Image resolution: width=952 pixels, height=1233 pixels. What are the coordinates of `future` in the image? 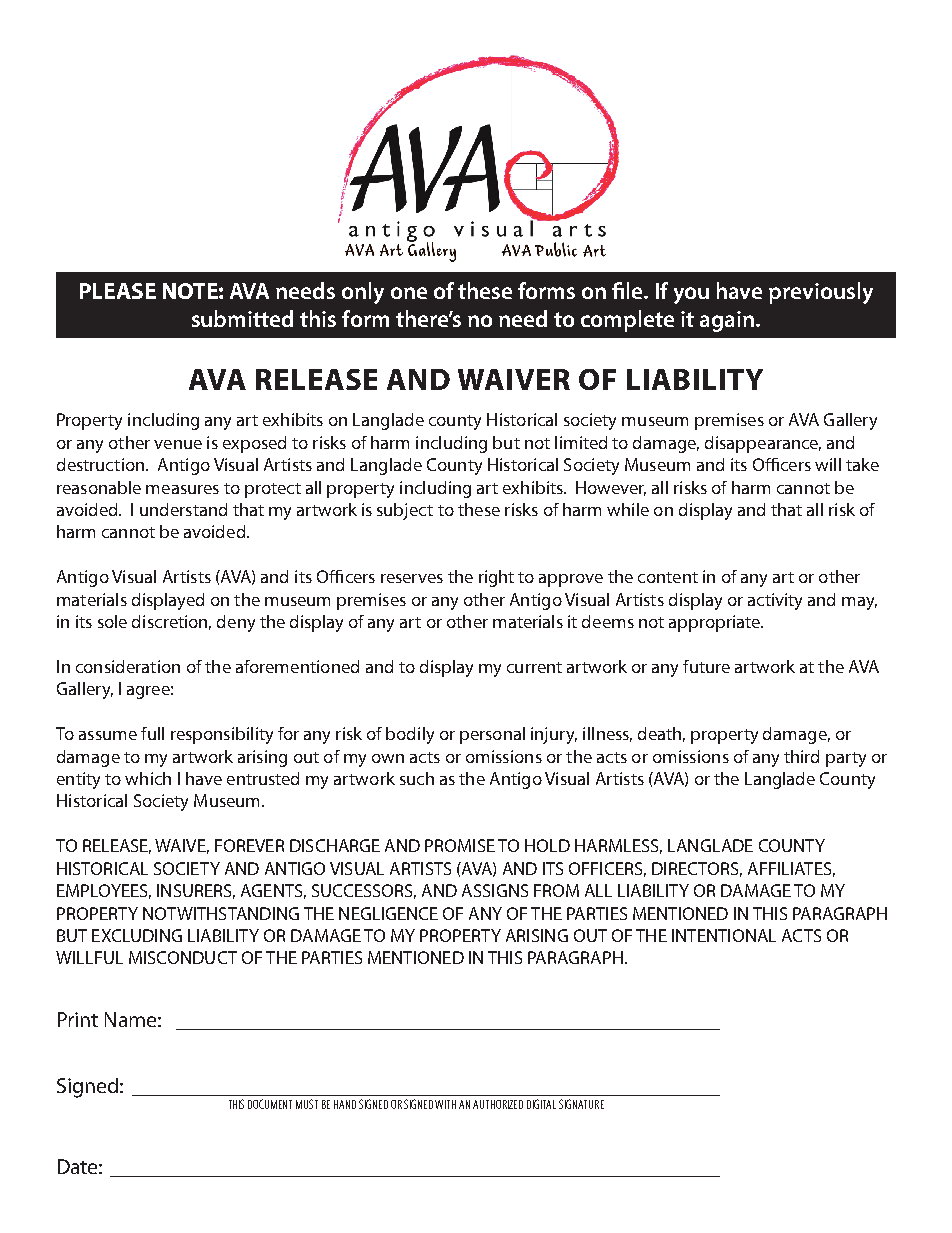 It's located at (706, 666).
